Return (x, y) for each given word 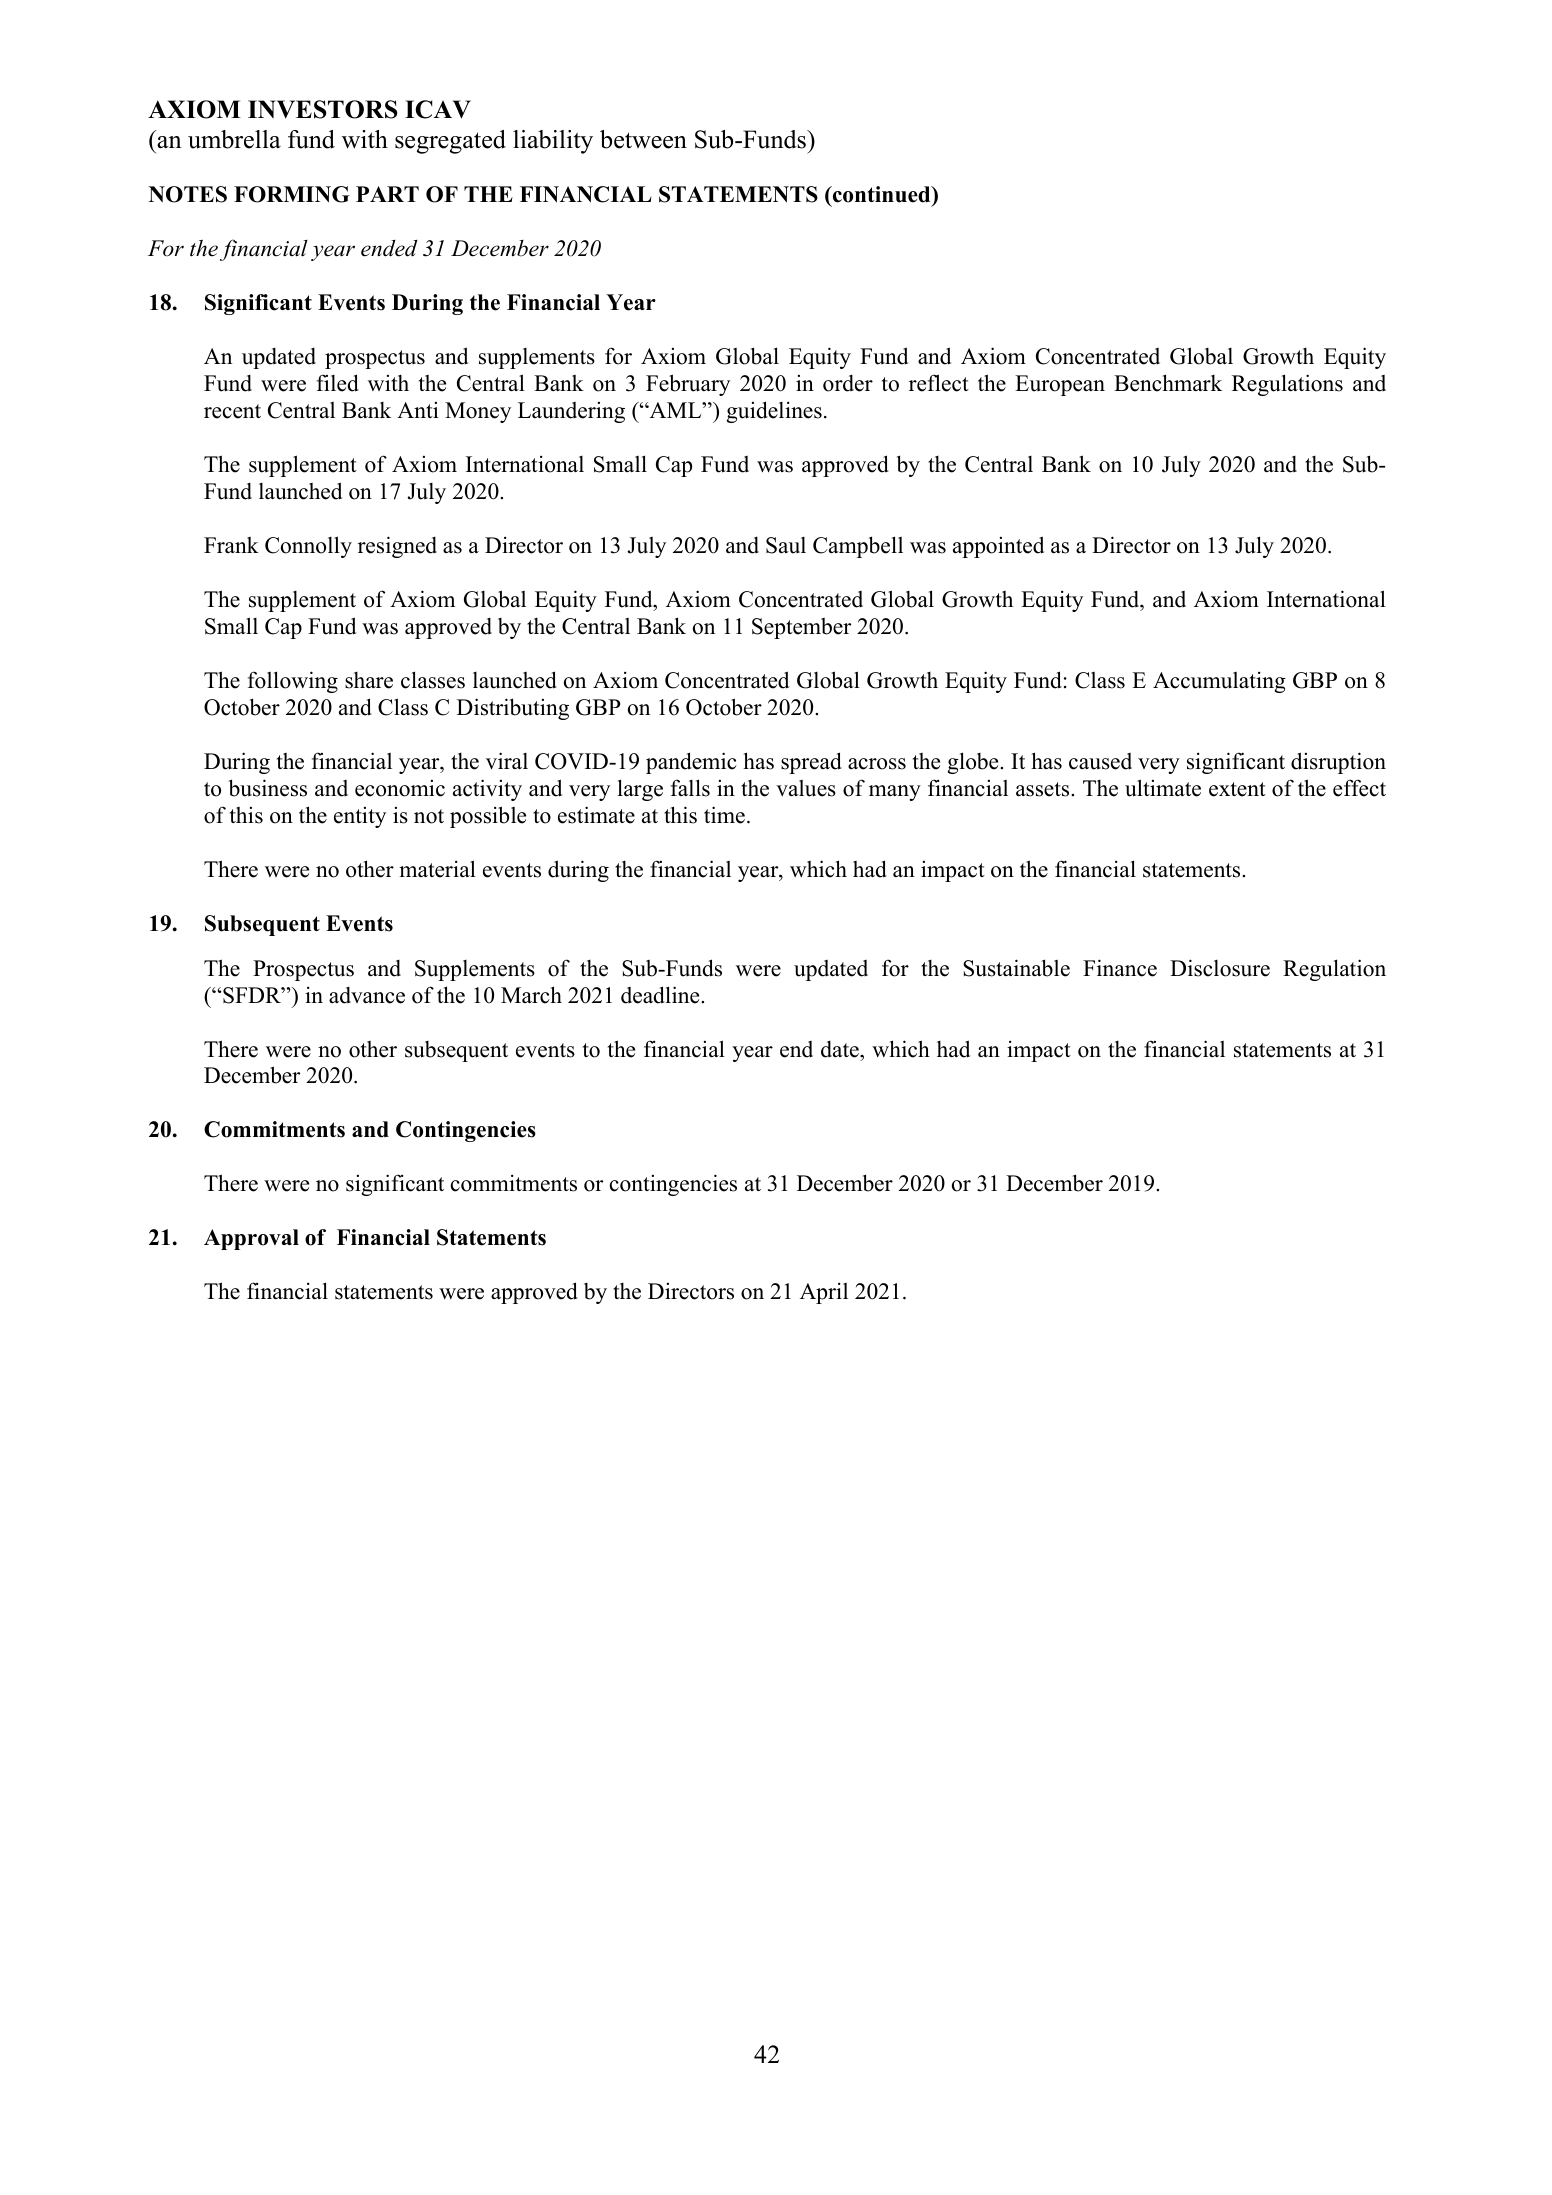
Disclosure (1220, 968)
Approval (251, 1239)
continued (881, 194)
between (643, 139)
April (824, 1293)
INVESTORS (323, 109)
